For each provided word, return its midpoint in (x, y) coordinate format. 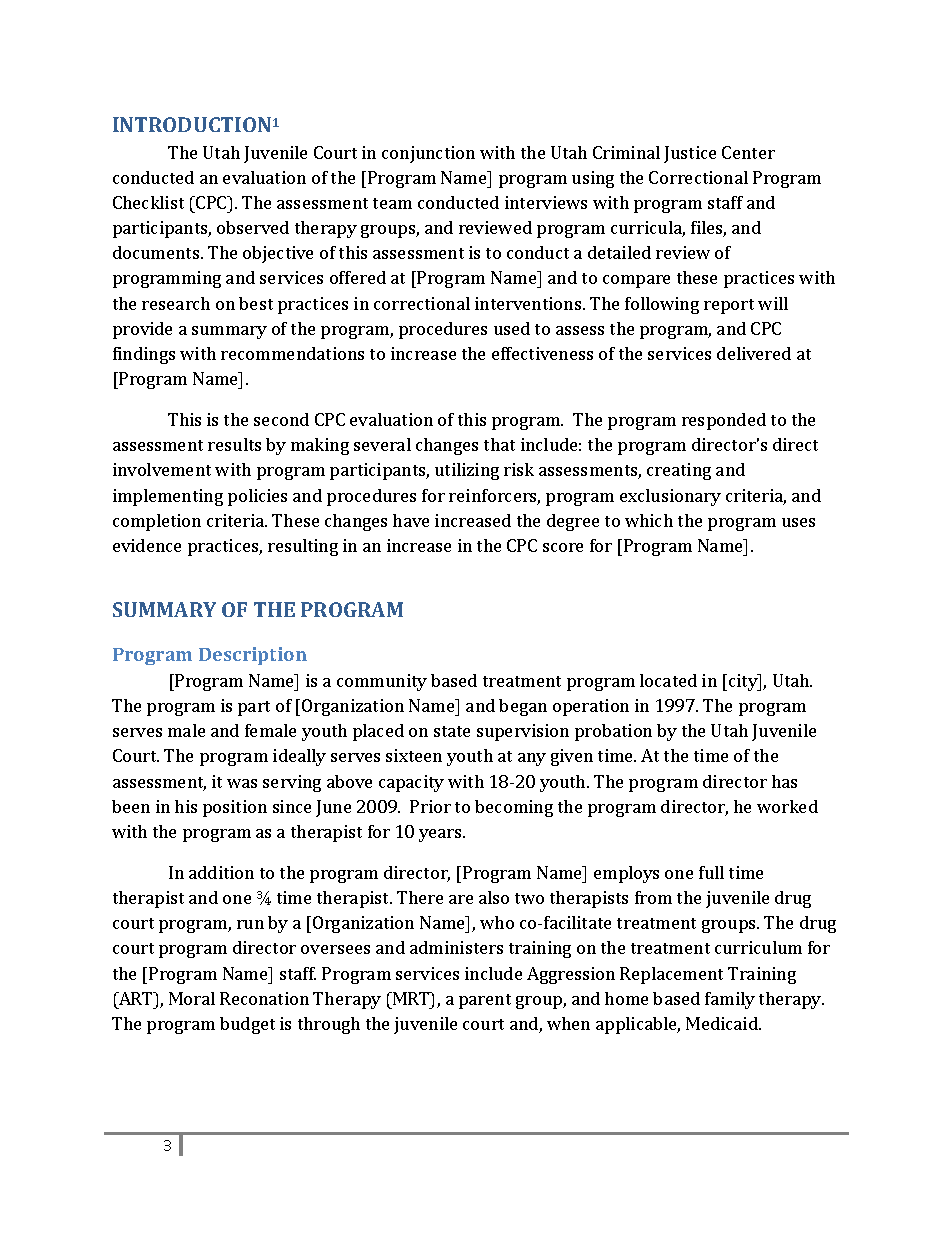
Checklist (148, 202)
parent (485, 1001)
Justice (690, 154)
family (730, 1000)
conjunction (428, 154)
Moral (192, 998)
